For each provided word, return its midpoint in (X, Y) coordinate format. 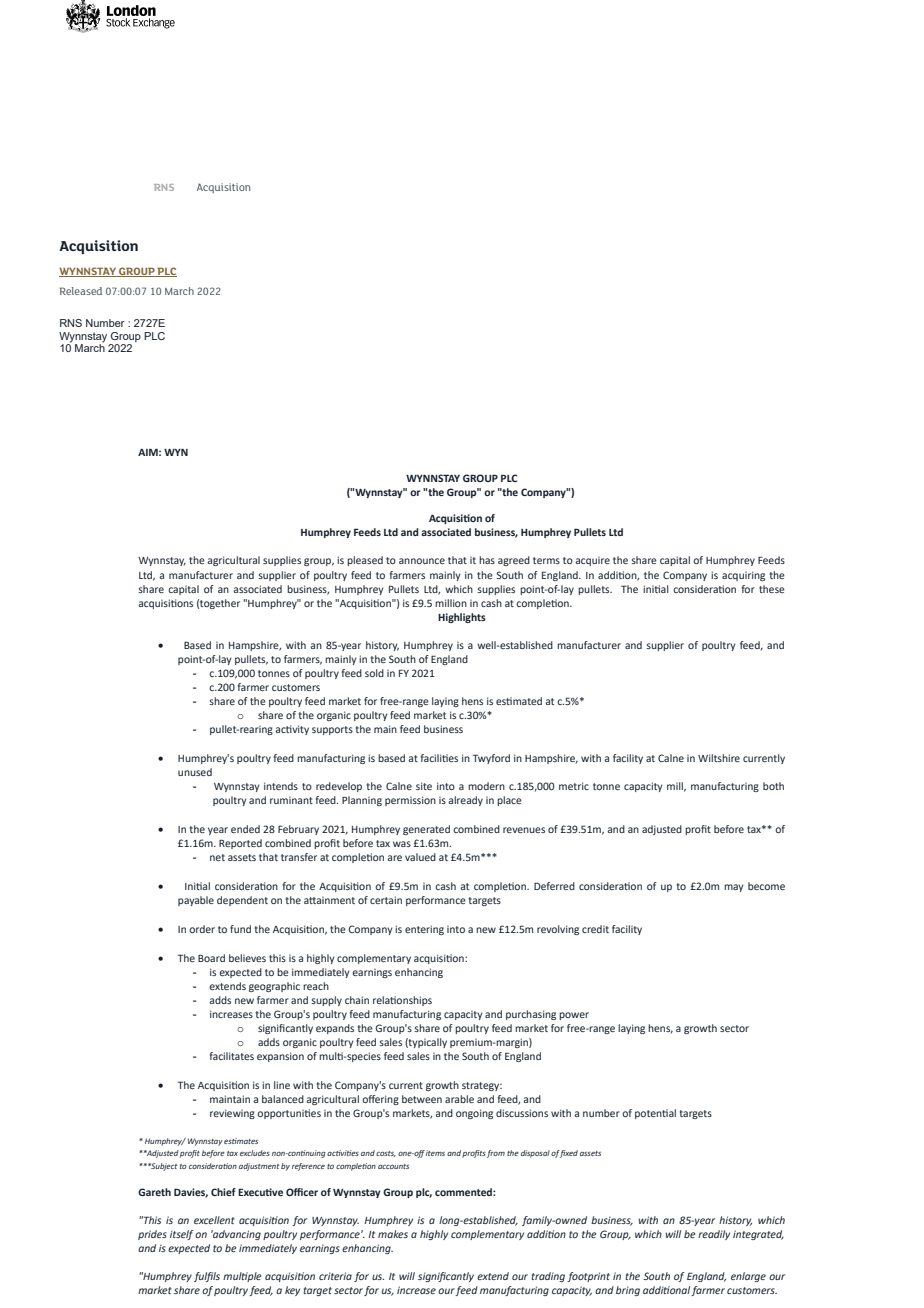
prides (152, 1235)
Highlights (462, 618)
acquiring (743, 576)
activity (292, 730)
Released (81, 291)
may (734, 888)
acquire (592, 561)
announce (422, 561)
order (202, 929)
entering (424, 930)
